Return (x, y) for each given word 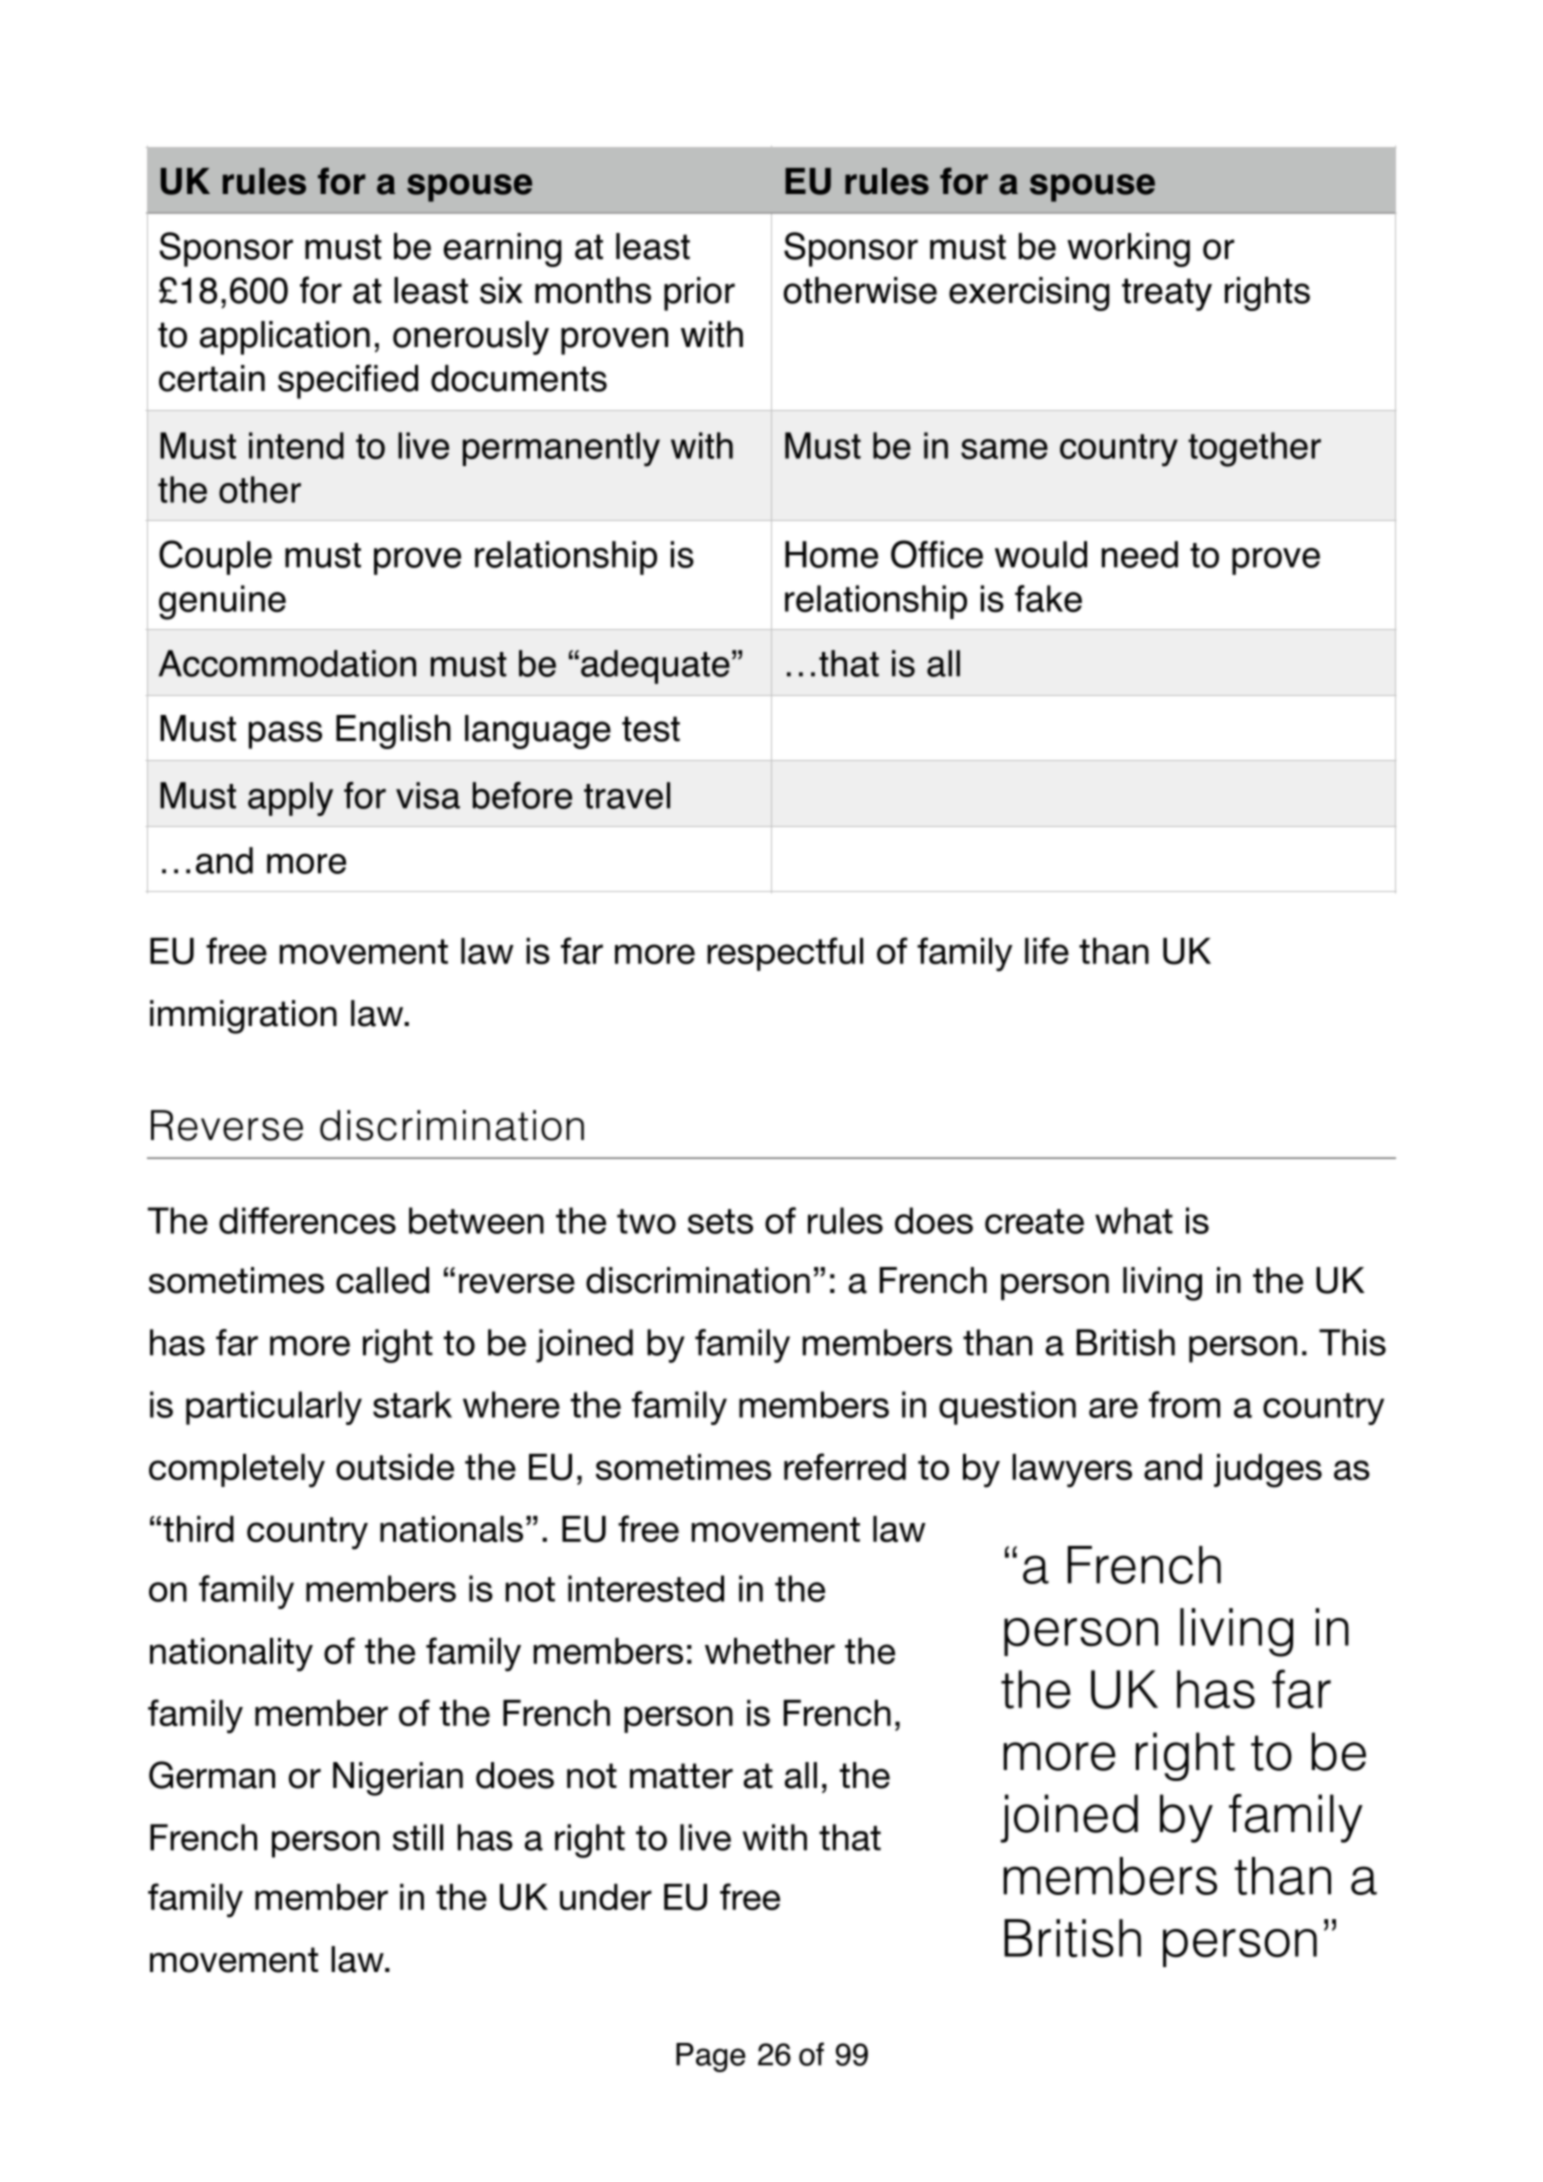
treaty (1167, 294)
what (1134, 1220)
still (418, 1837)
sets (720, 1221)
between (476, 1220)
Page (711, 2057)
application (285, 338)
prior (699, 294)
